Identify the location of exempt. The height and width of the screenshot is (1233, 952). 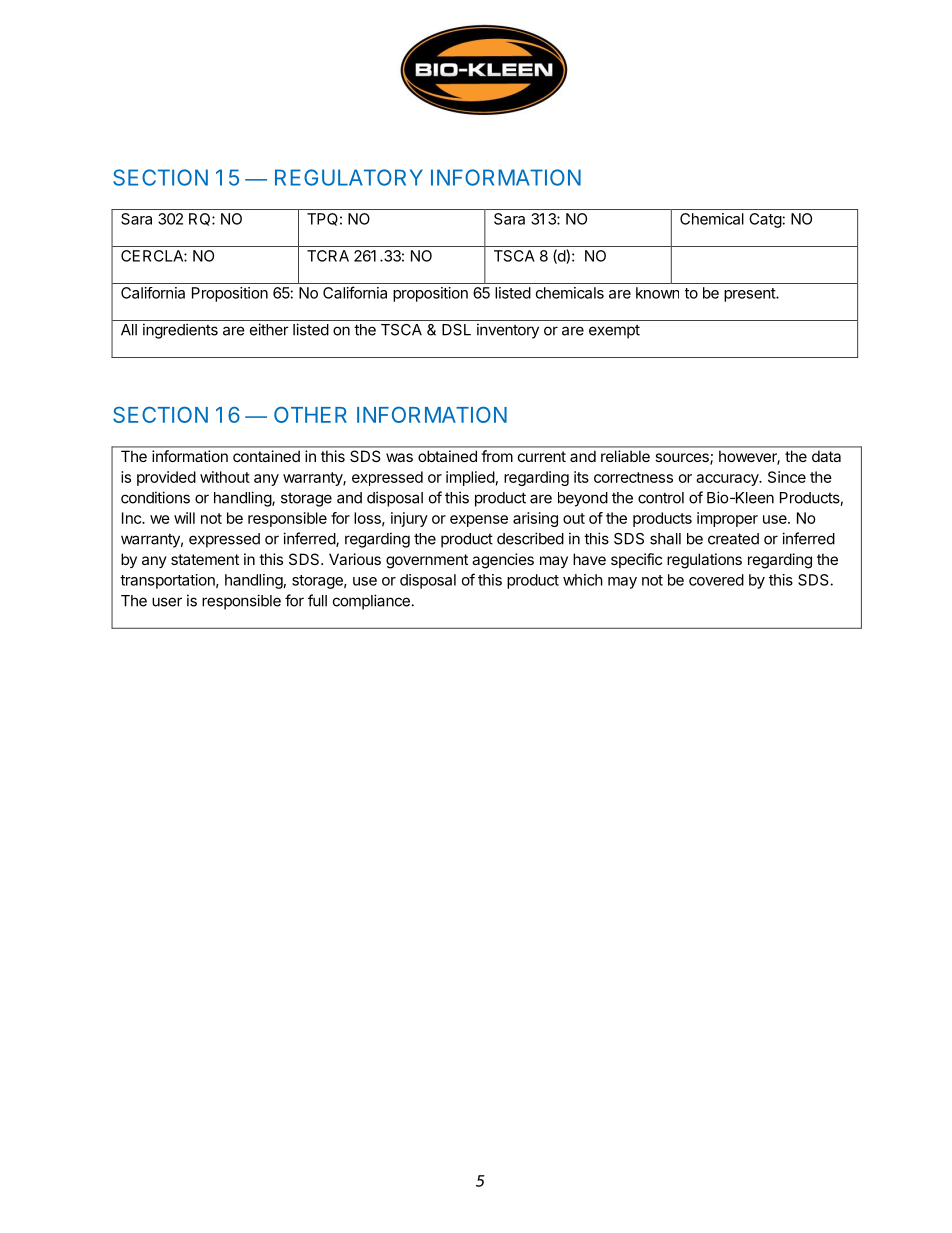
(614, 332).
